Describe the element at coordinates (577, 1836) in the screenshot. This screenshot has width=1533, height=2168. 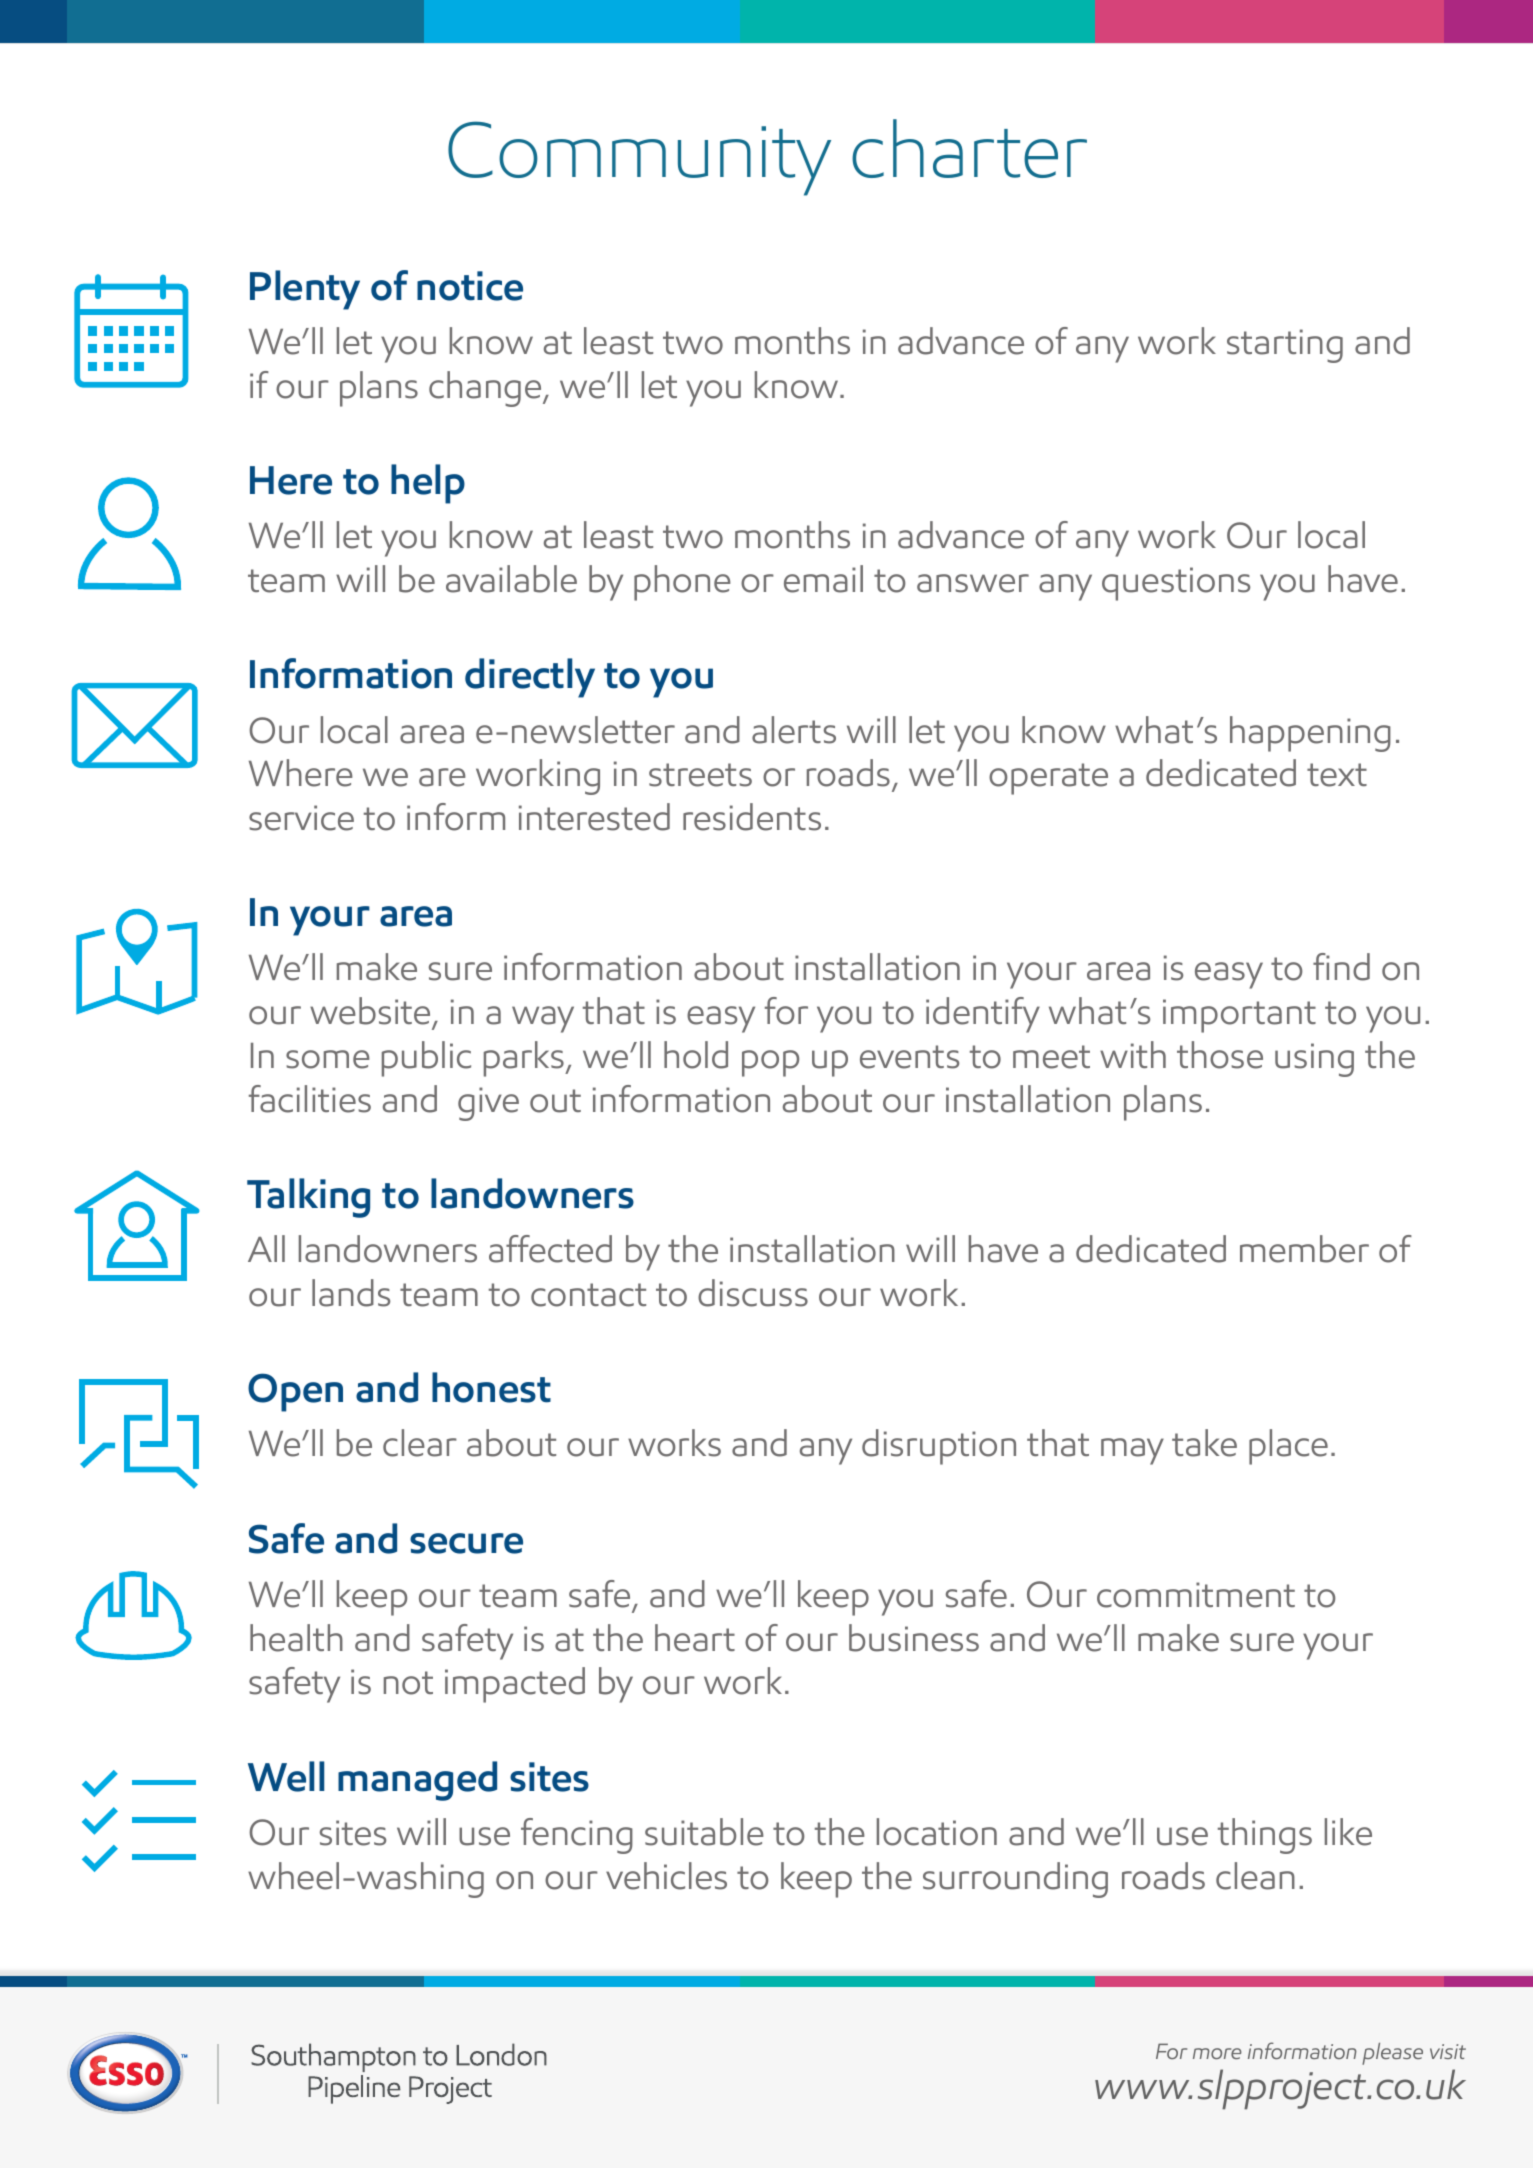
I see `fencing` at that location.
